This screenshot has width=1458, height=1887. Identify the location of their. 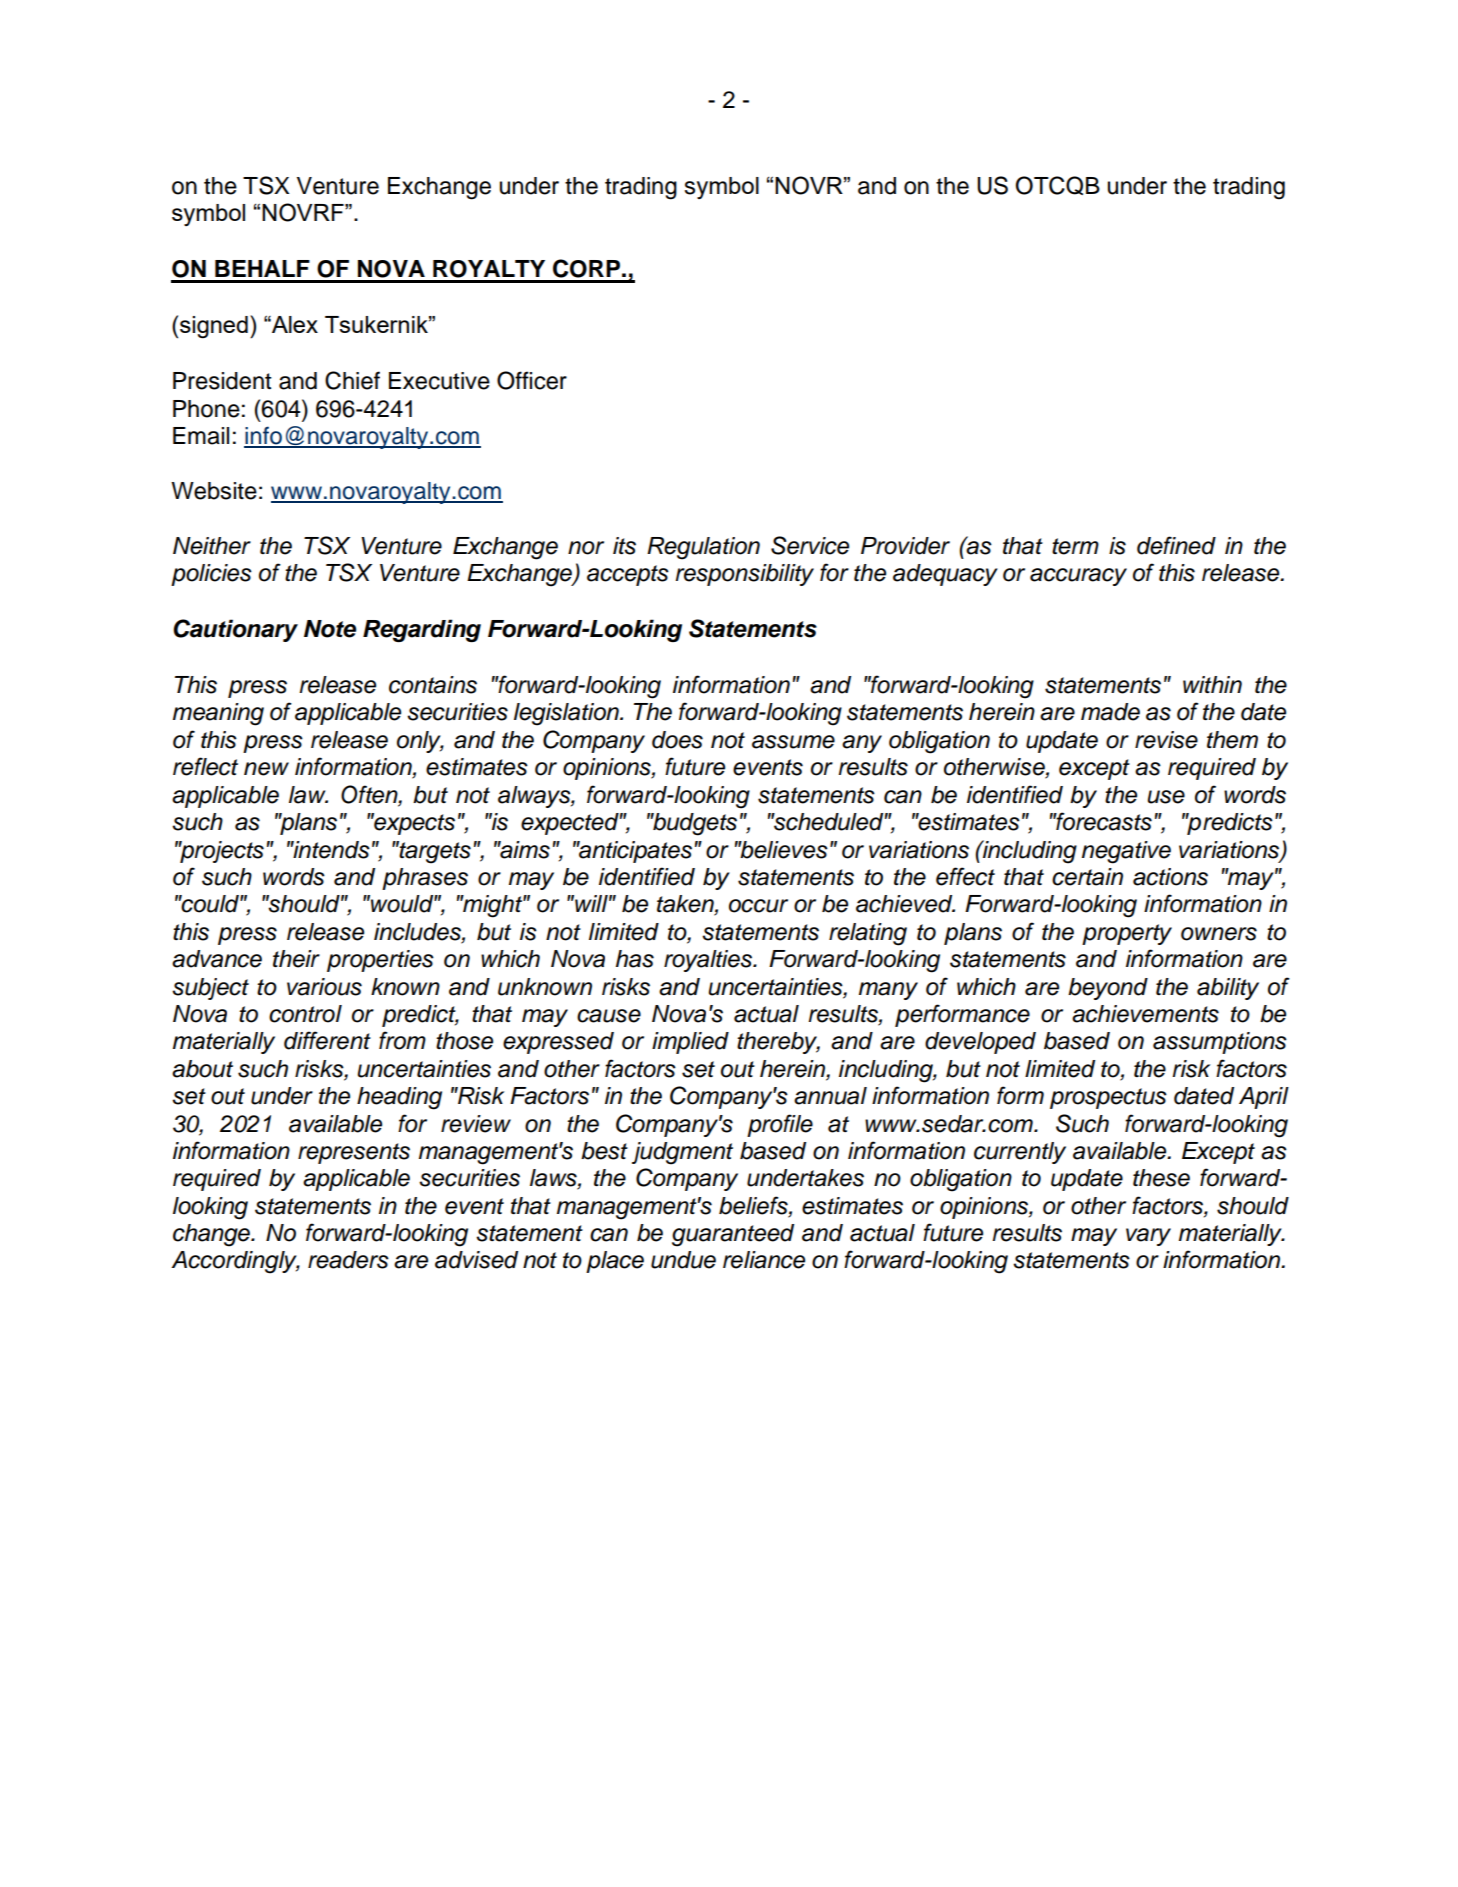
(296, 959).
